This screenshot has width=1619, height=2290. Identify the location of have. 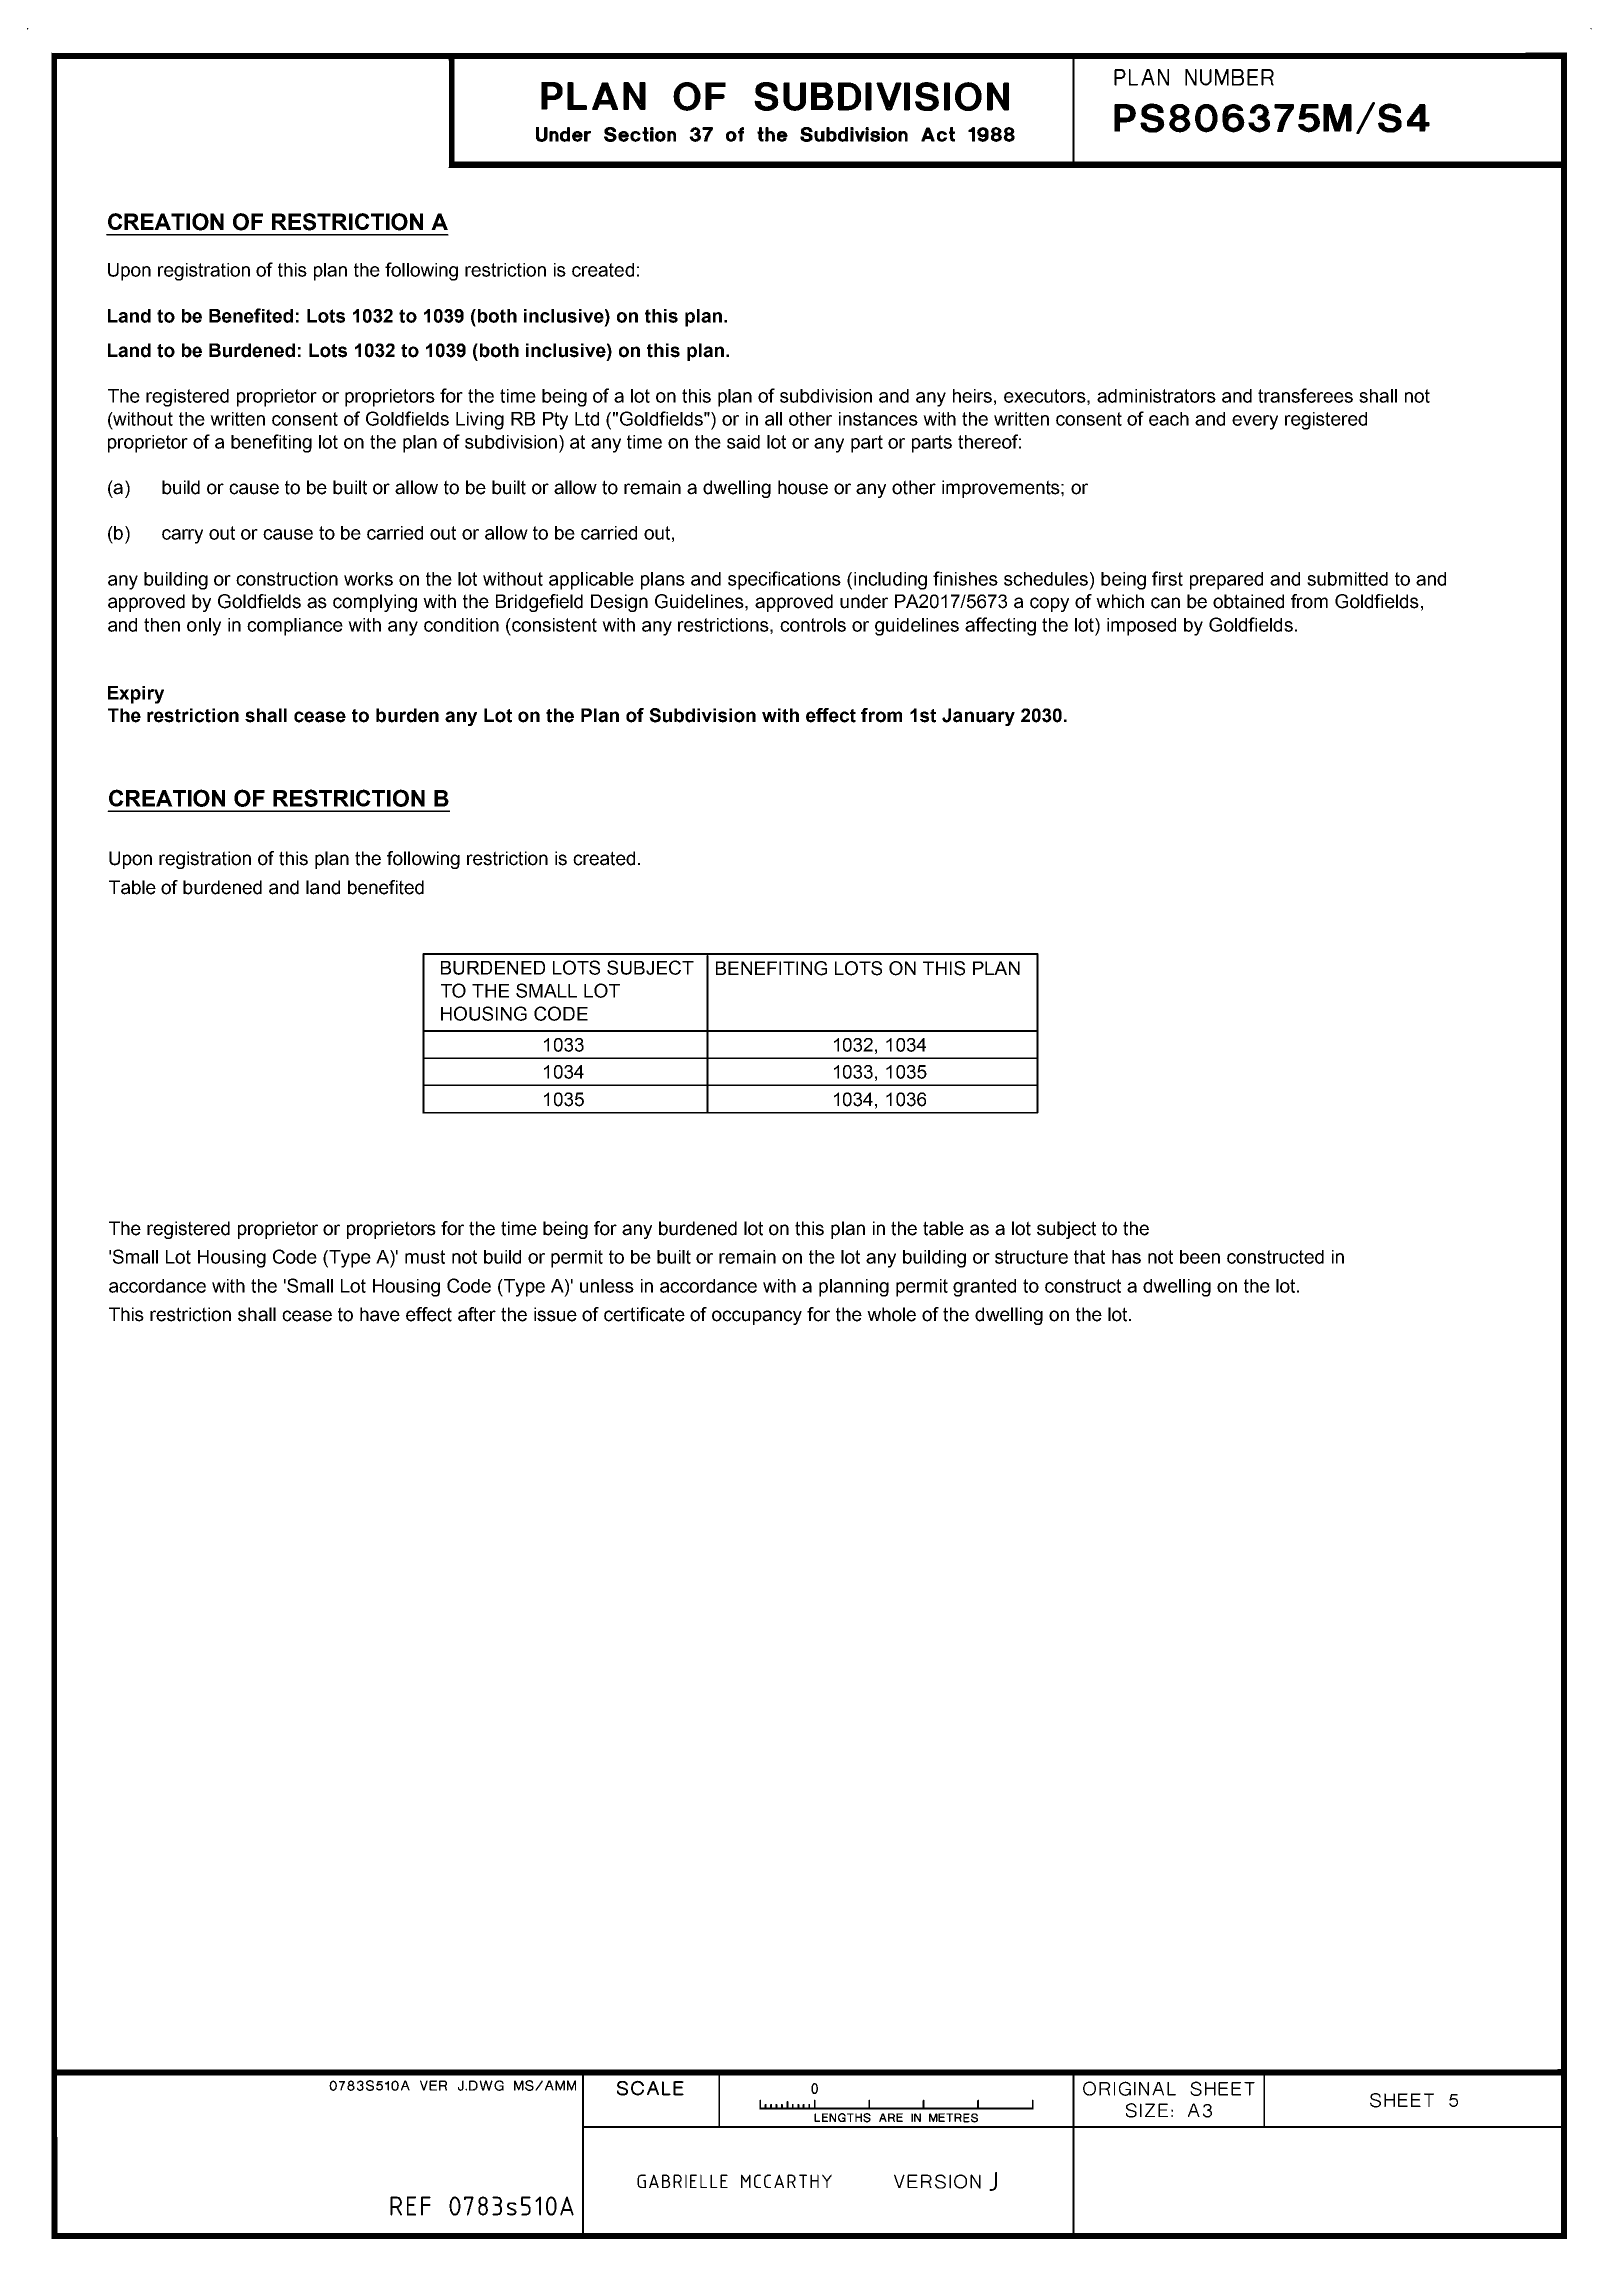
(380, 1314).
